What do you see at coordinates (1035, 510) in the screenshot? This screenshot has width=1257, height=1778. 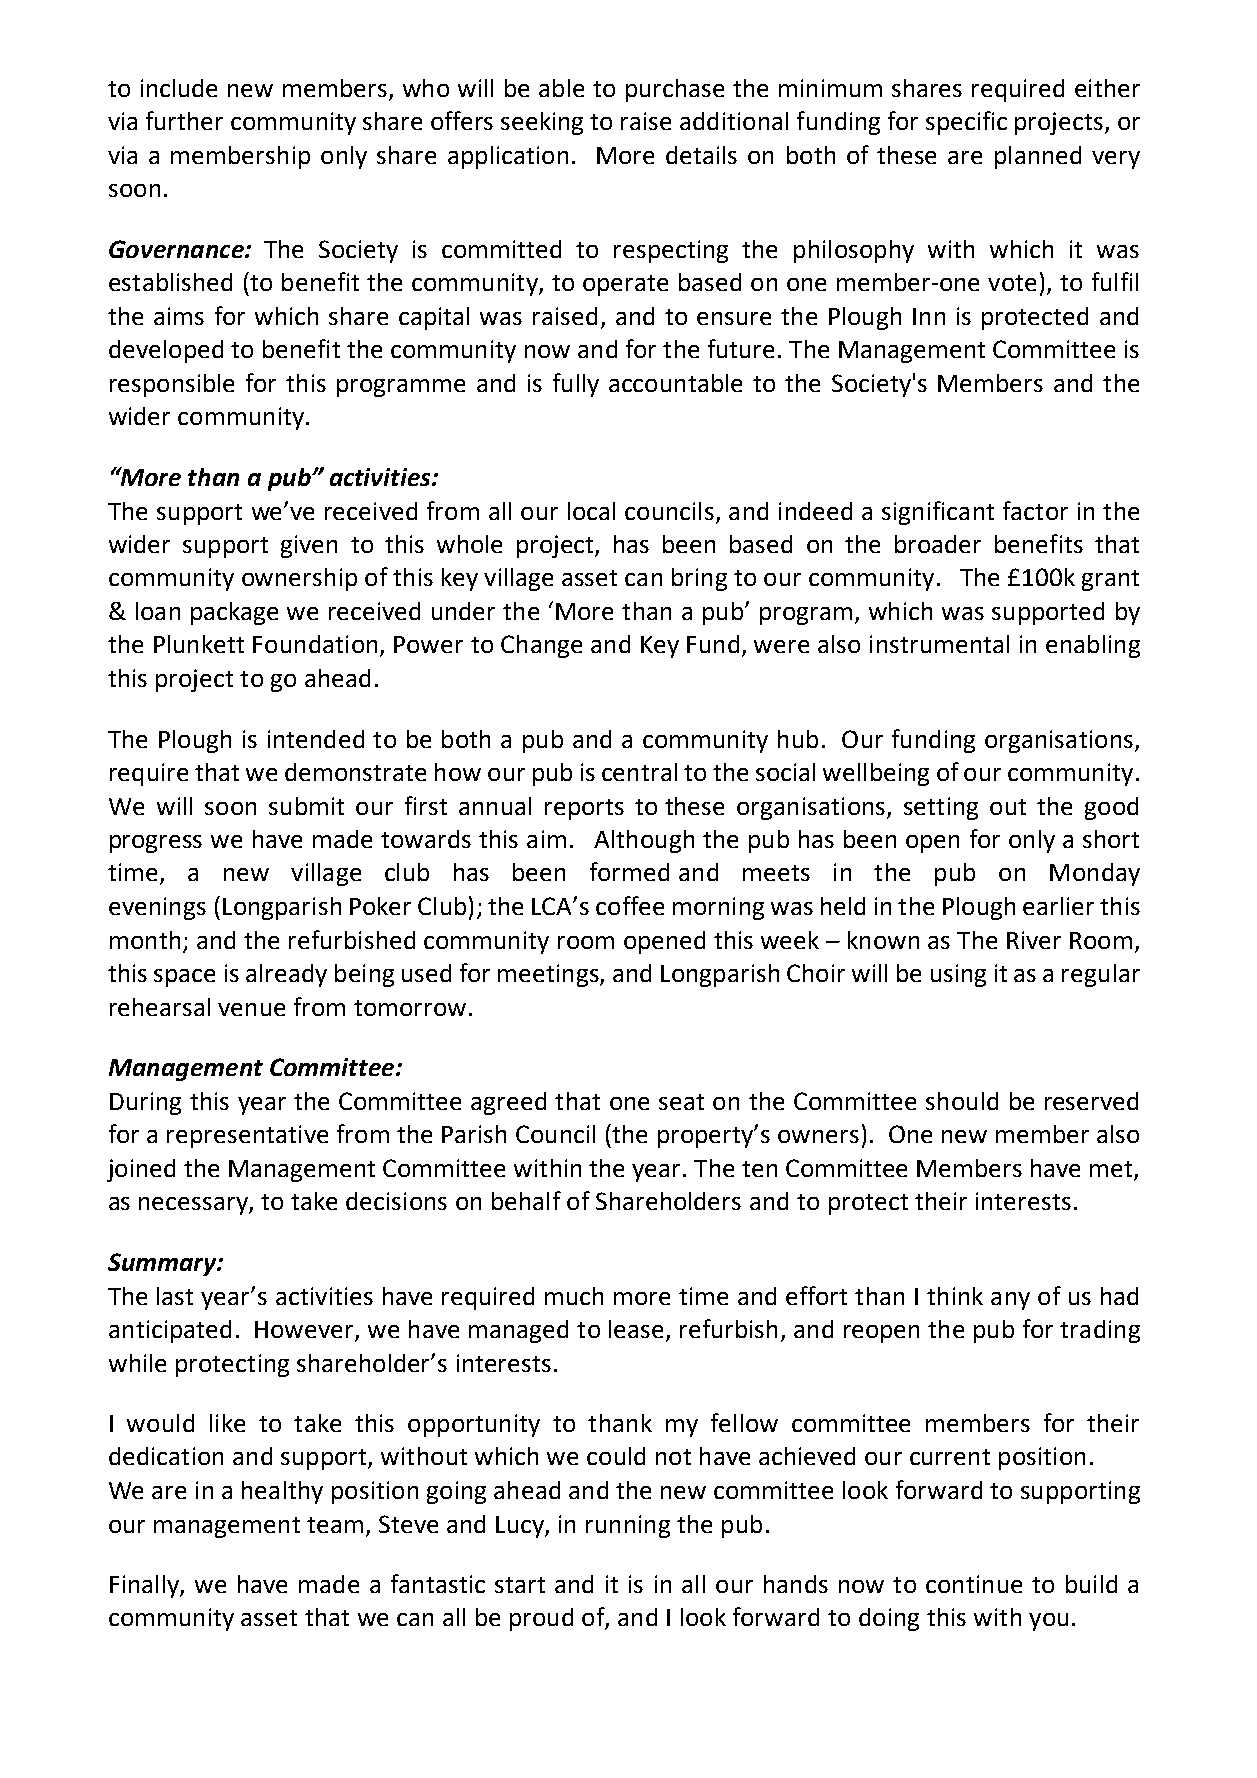 I see `factor` at bounding box center [1035, 510].
